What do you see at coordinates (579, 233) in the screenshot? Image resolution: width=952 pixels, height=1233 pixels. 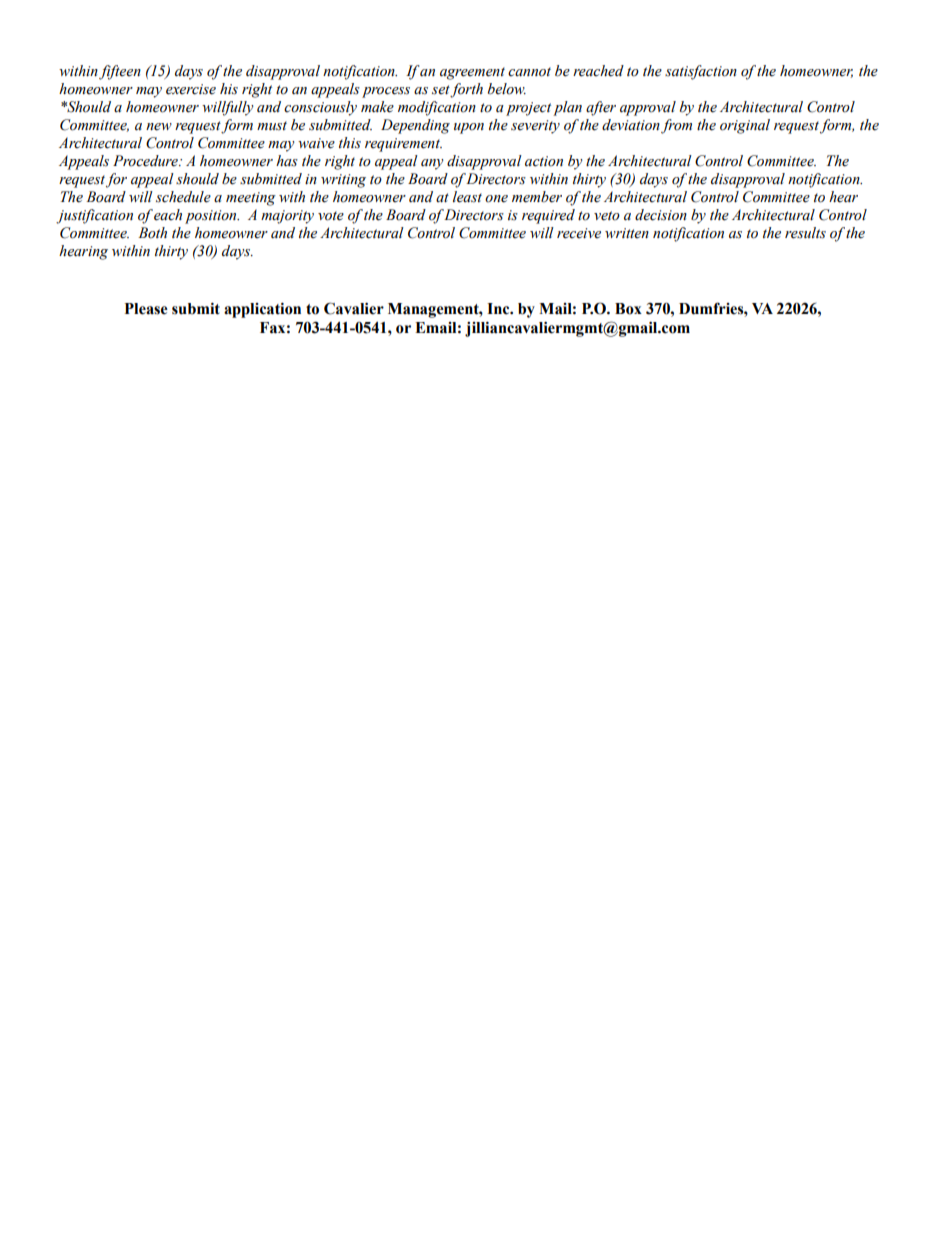 I see `receive` at bounding box center [579, 233].
